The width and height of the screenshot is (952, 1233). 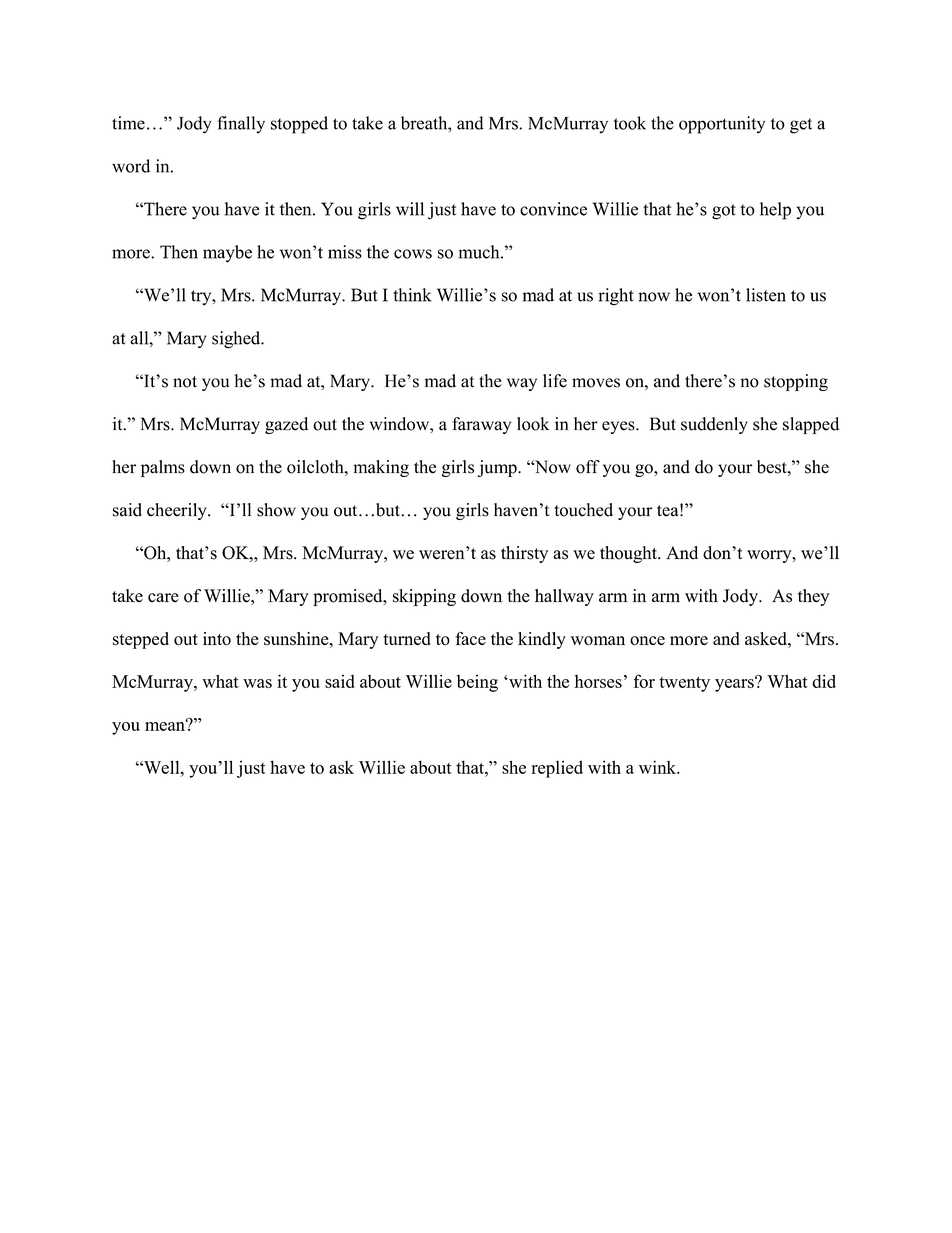 I want to click on finally, so click(x=241, y=125).
